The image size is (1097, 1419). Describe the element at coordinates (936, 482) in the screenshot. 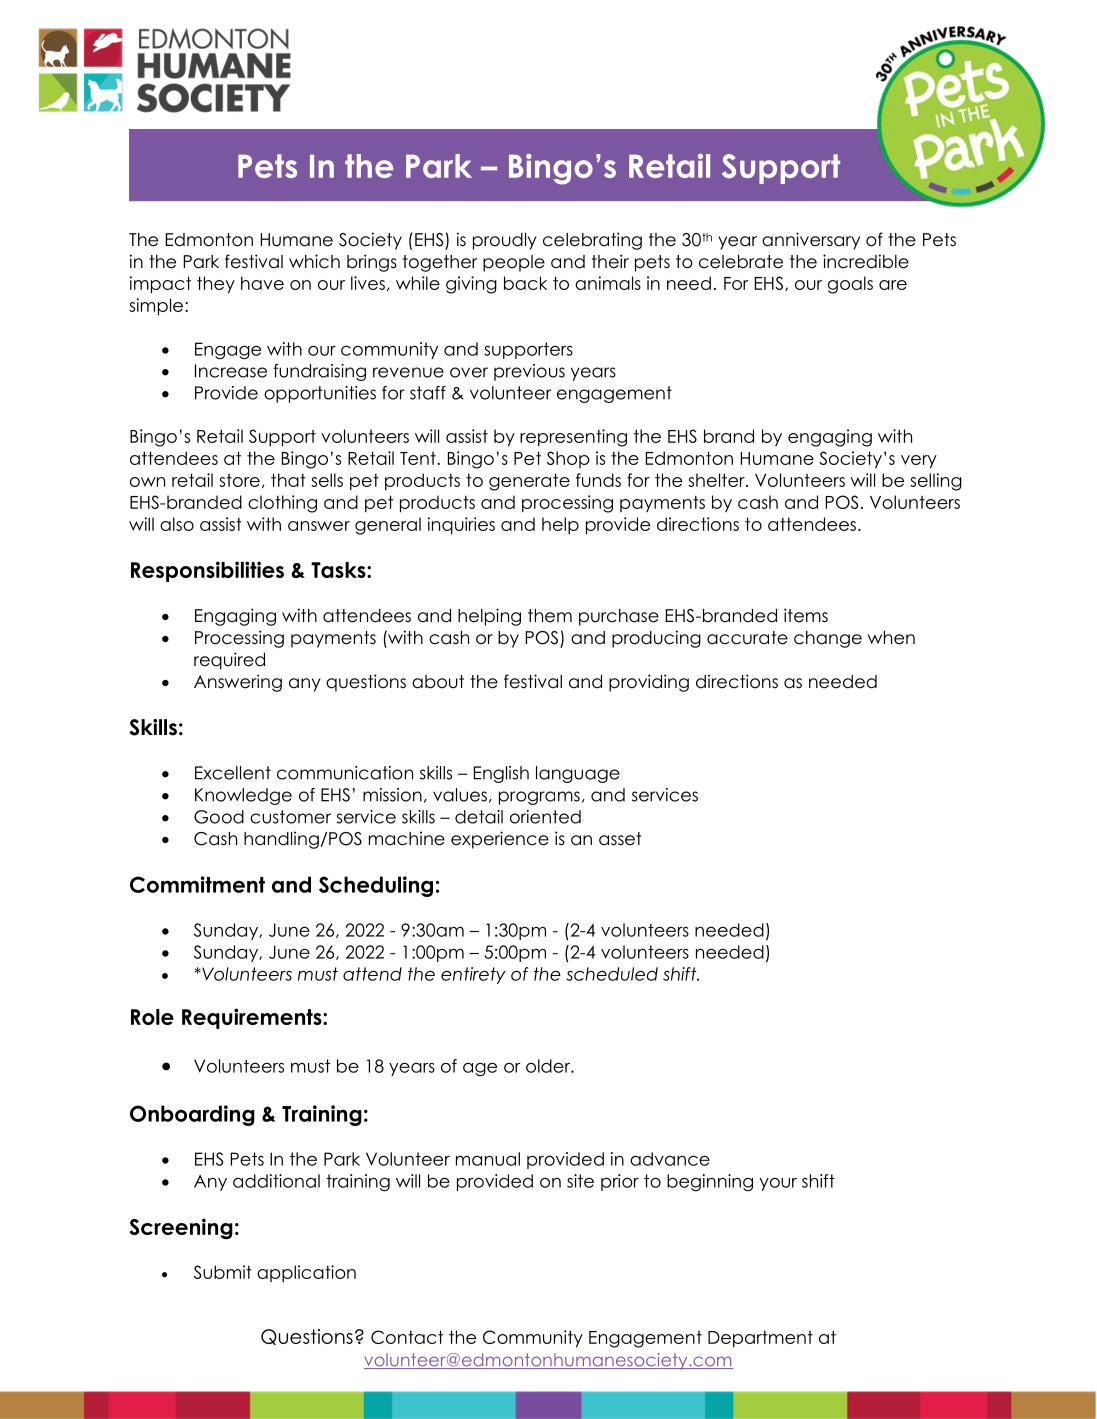

I see `selling` at that location.
